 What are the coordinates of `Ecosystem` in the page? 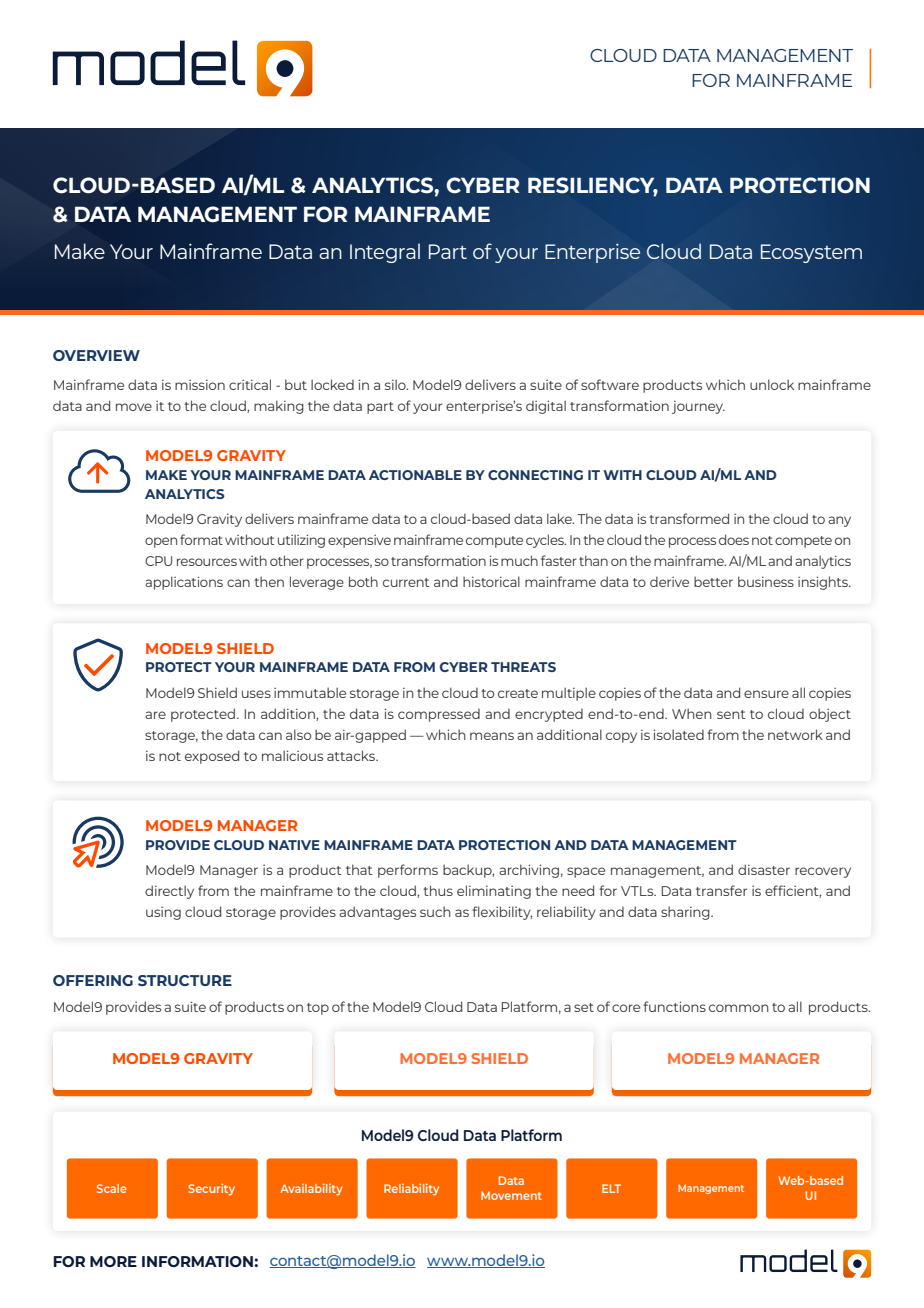 It's located at (811, 253).
